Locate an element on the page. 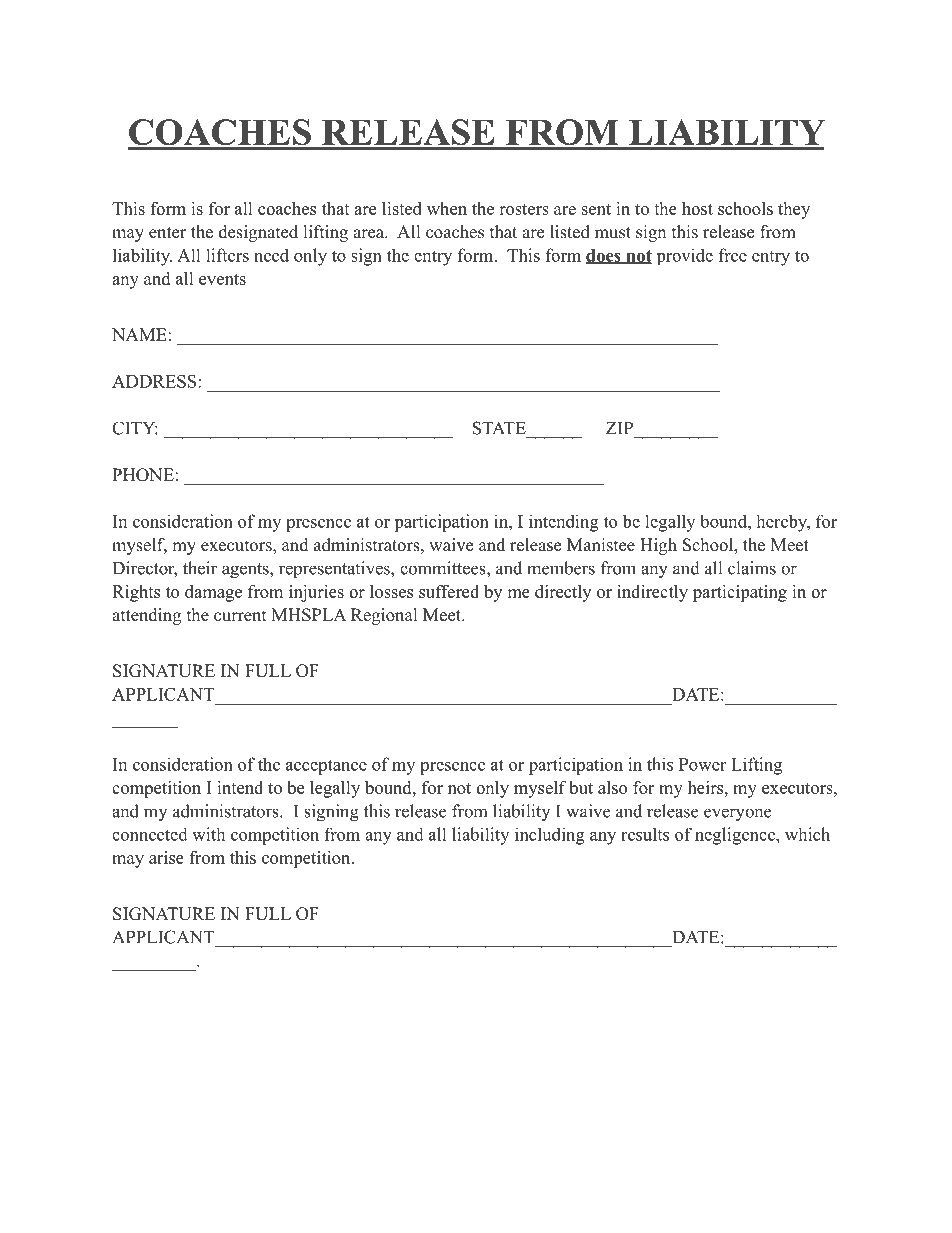 The width and height of the document is (952, 1233). members is located at coordinates (561, 568).
